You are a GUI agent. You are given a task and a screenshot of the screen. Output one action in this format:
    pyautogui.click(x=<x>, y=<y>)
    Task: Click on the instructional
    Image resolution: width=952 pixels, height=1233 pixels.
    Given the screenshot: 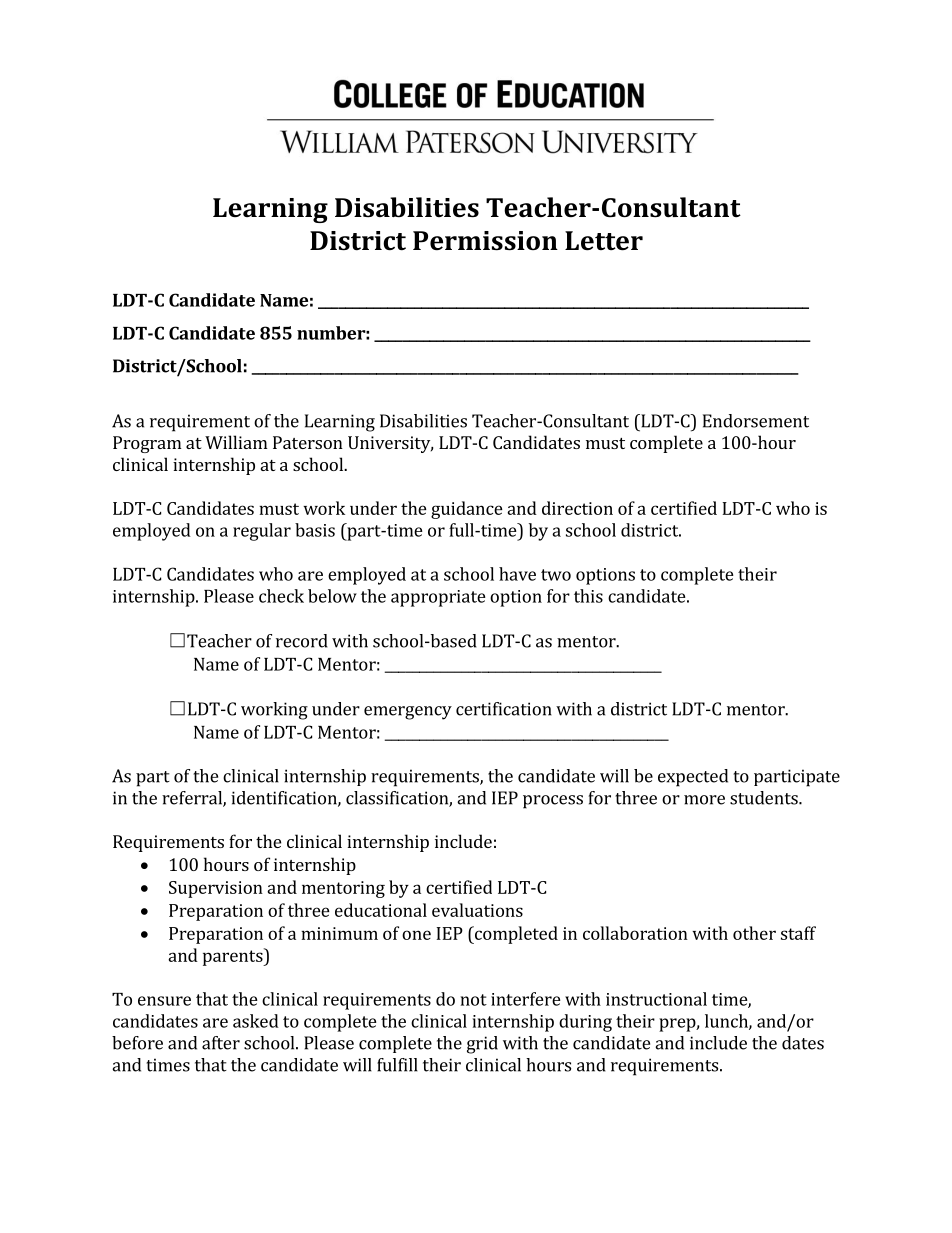 What is the action you would take?
    pyautogui.click(x=656, y=999)
